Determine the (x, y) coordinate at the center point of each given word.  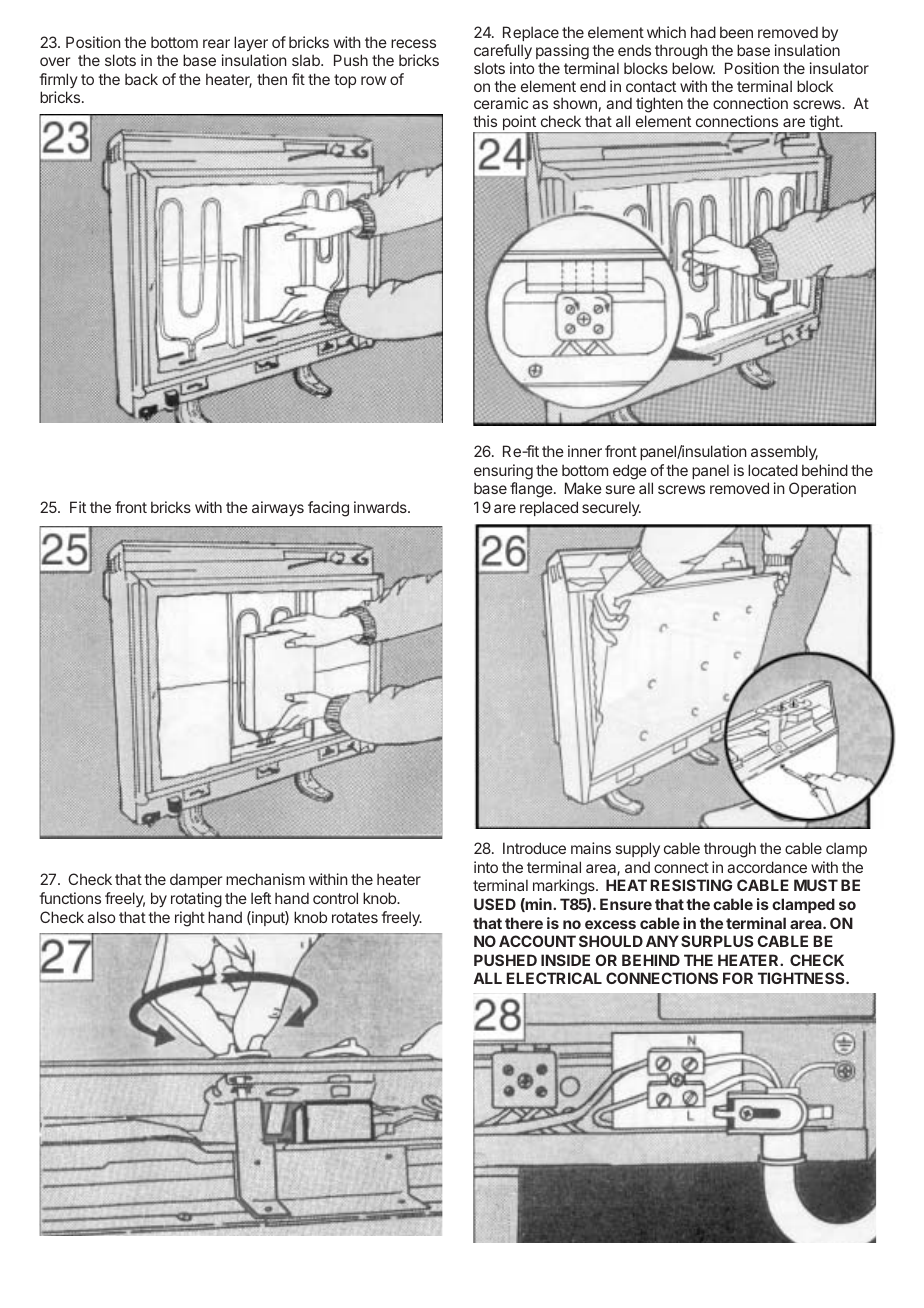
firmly (58, 80)
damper (196, 880)
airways (278, 508)
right (190, 919)
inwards (381, 507)
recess (413, 43)
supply (638, 849)
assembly (784, 452)
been (736, 32)
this (485, 121)
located (773, 470)
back (141, 79)
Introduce (534, 848)
